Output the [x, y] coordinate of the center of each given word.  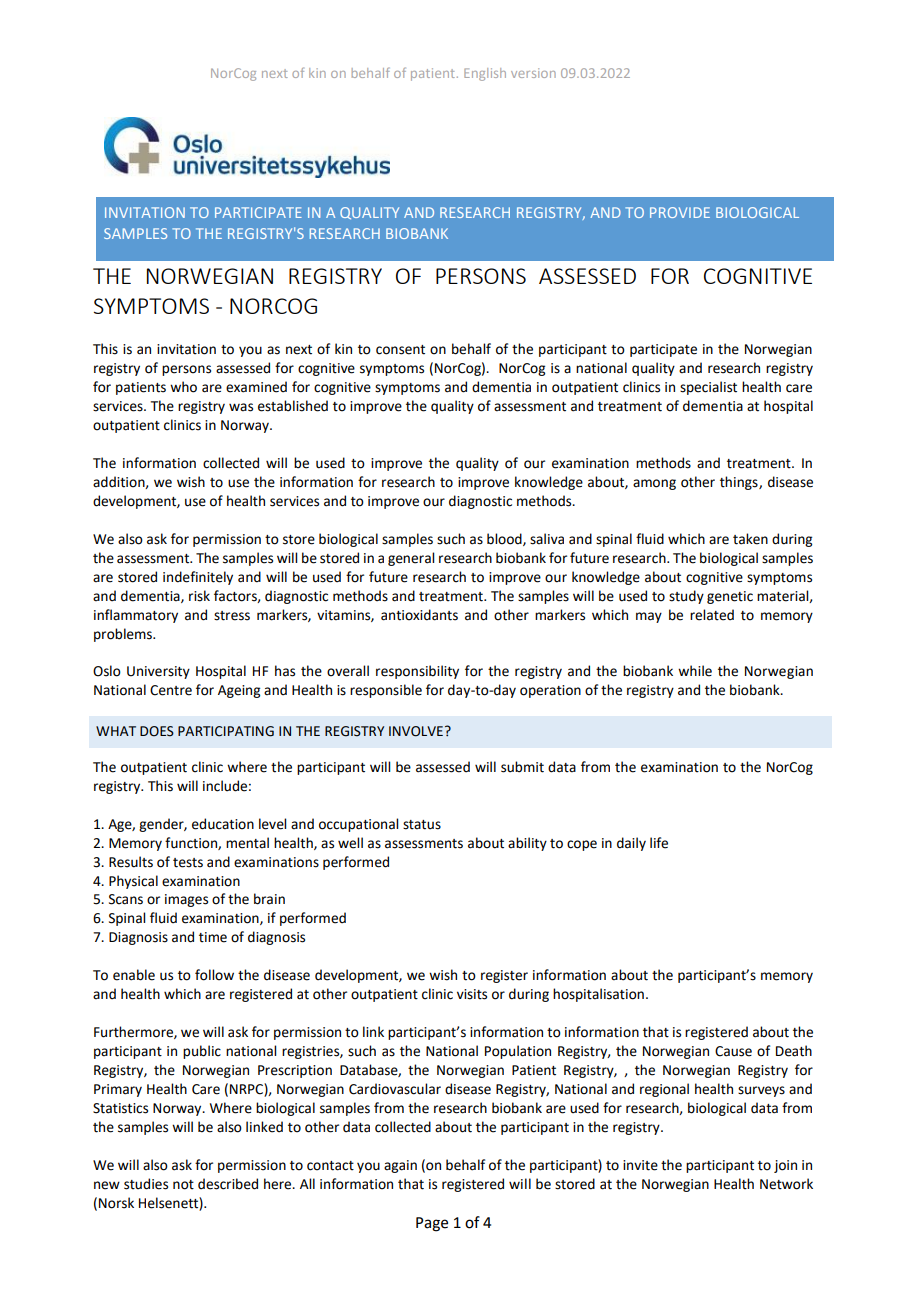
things [740, 483]
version [533, 73]
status [422, 825]
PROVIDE [680, 212]
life [659, 843]
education [223, 824]
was [241, 407]
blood [505, 539]
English [485, 74]
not [183, 1185]
